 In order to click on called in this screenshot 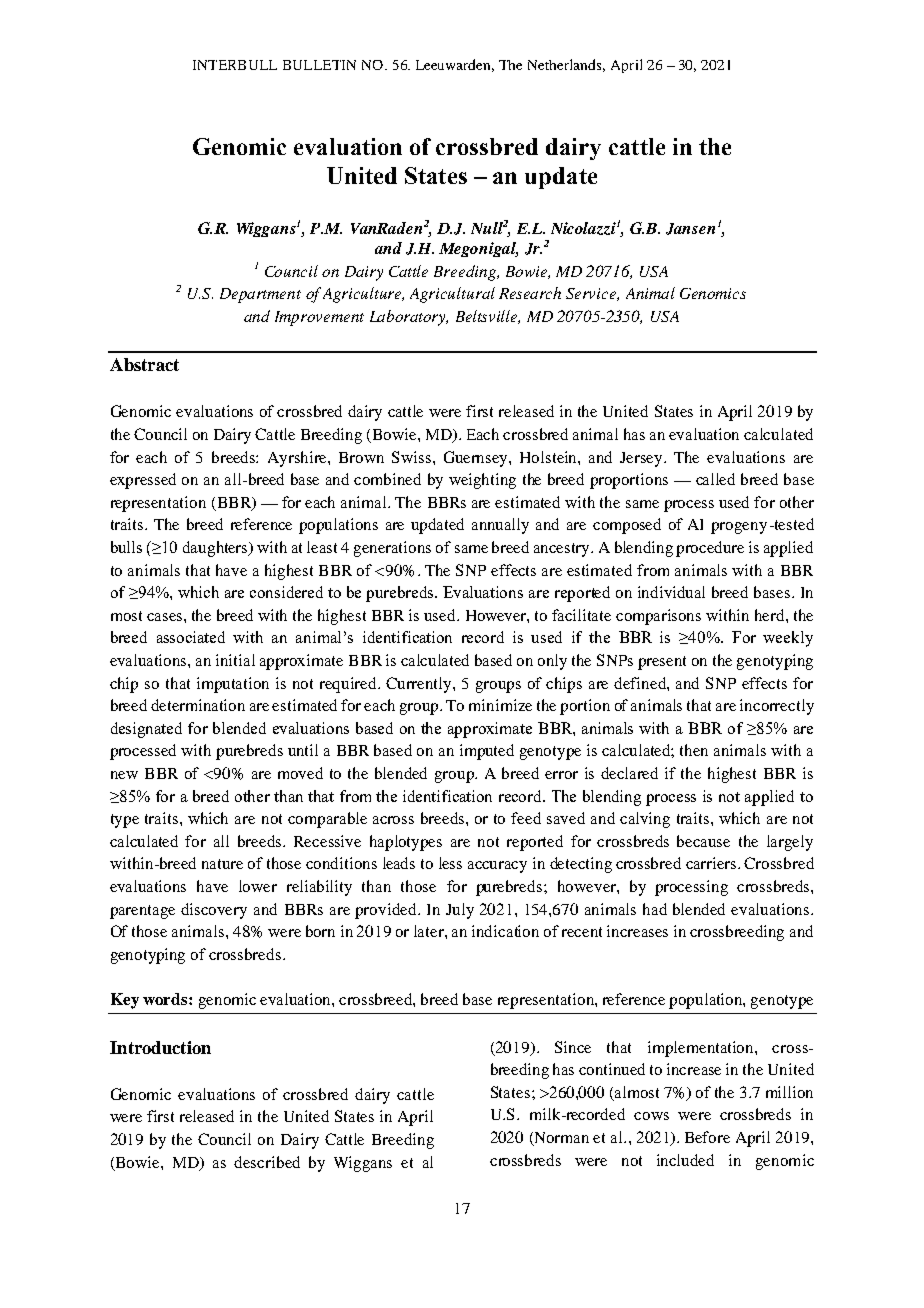, I will do `click(715, 479)`.
